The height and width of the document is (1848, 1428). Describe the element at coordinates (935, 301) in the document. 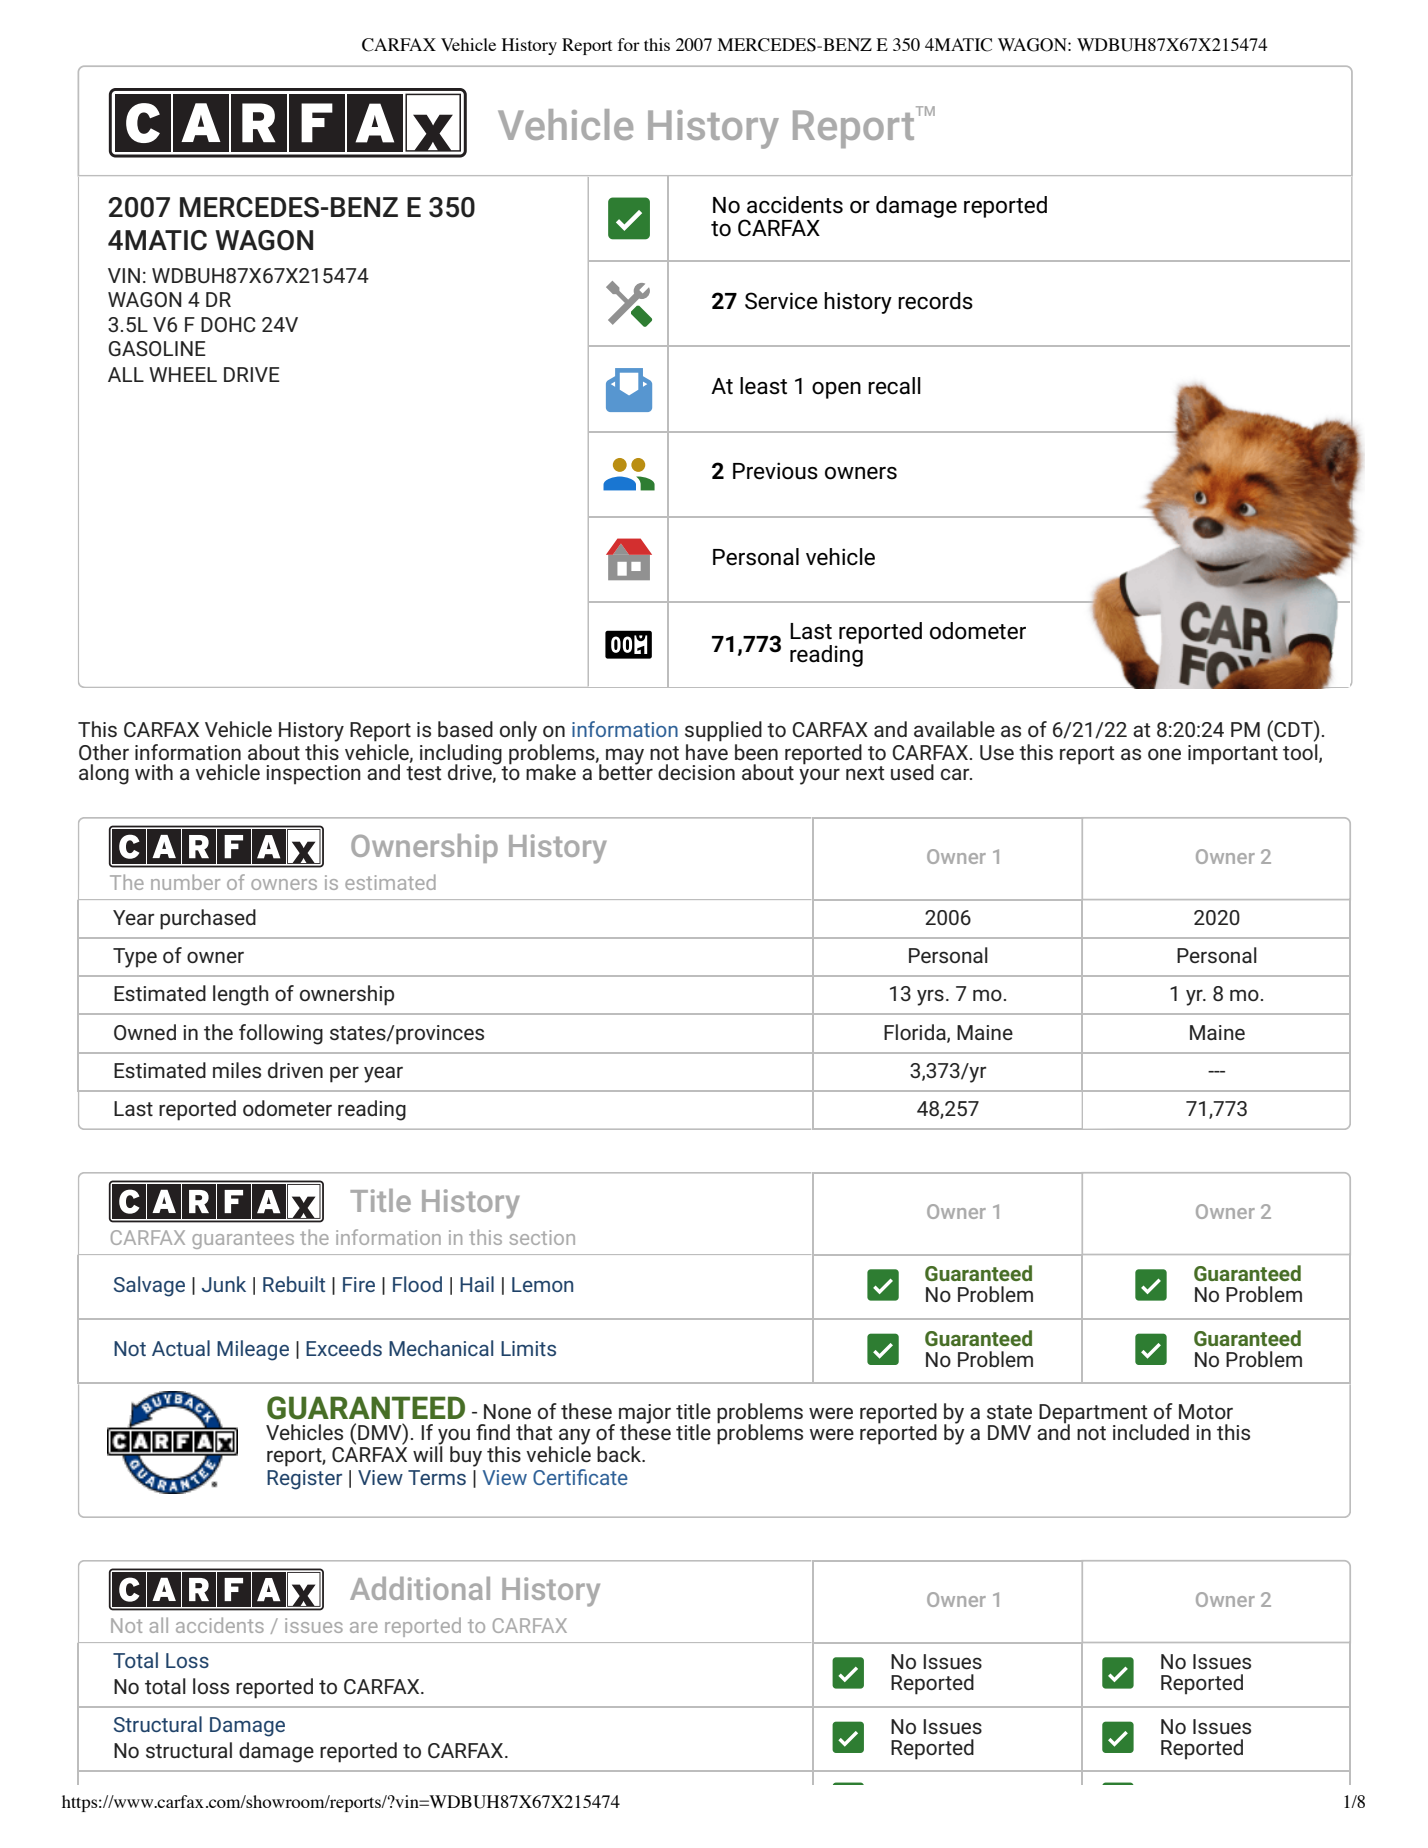

I see `records` at that location.
